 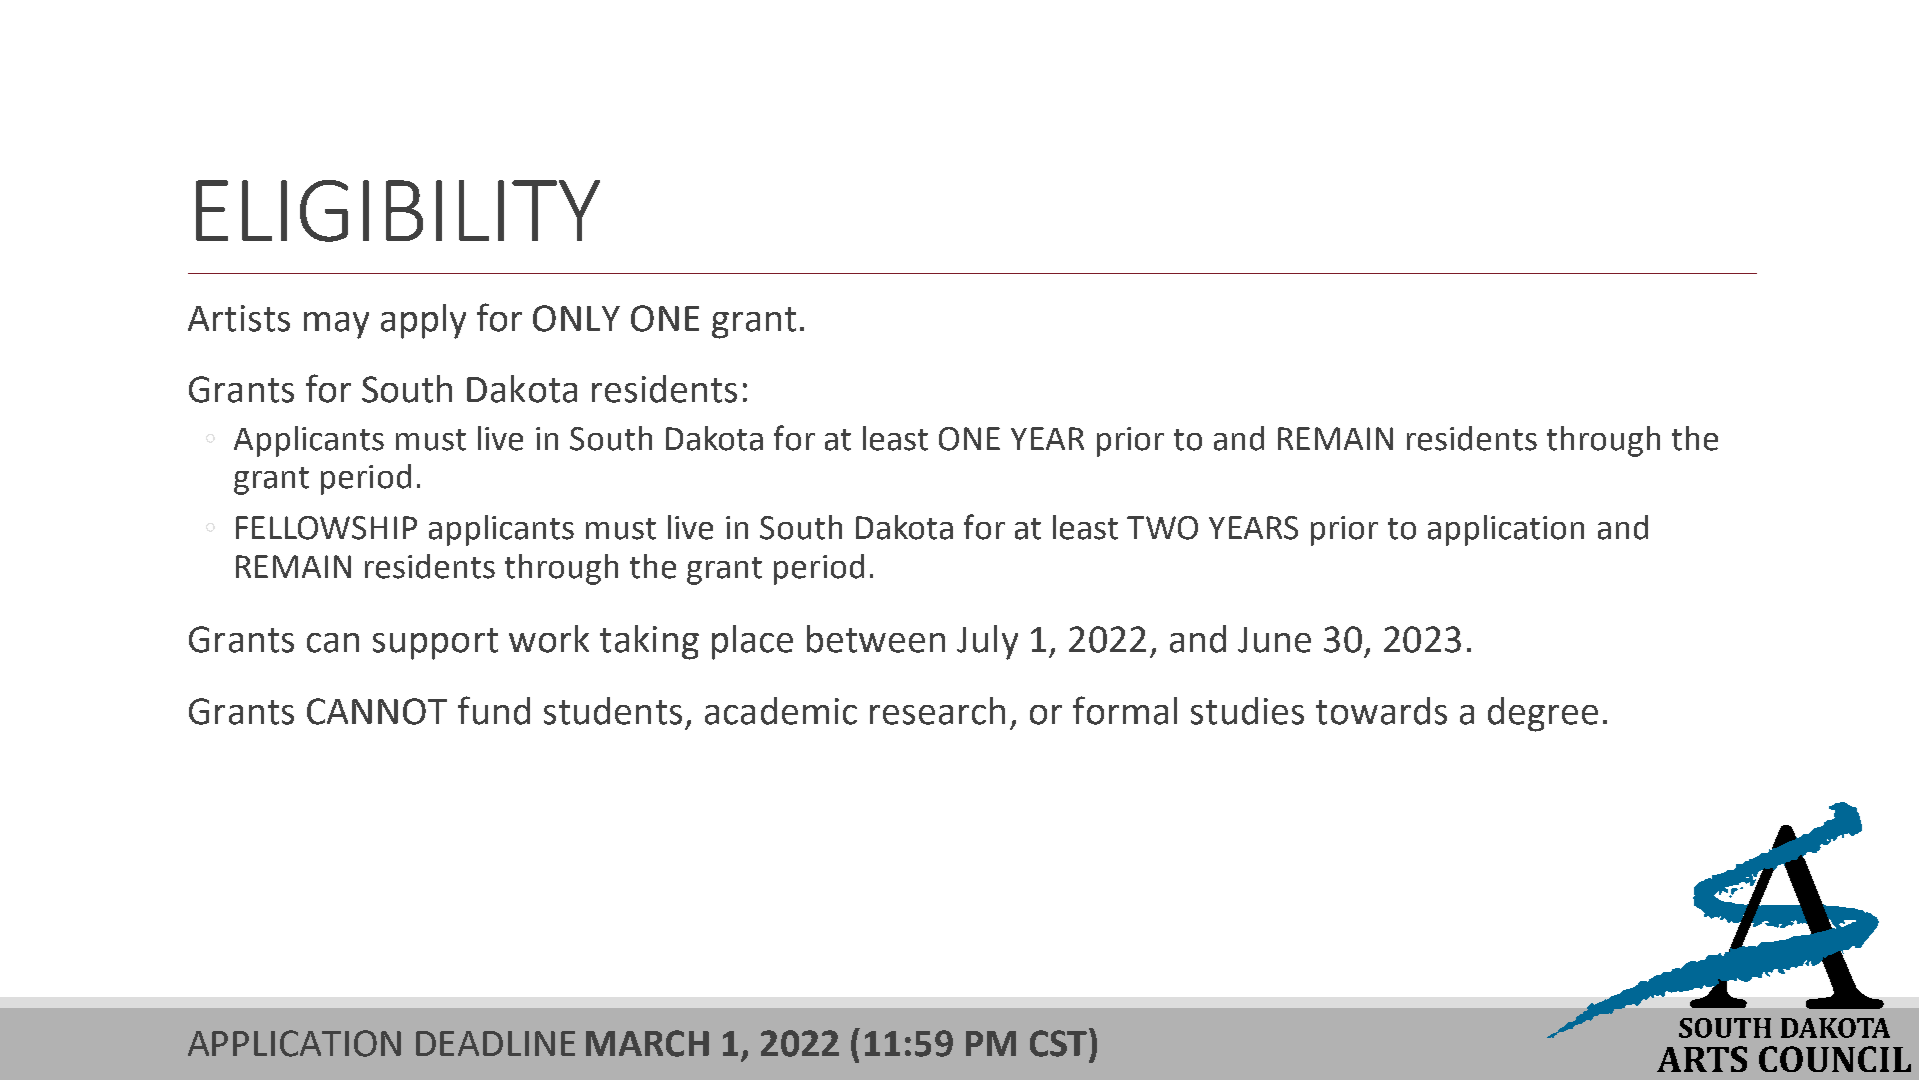 What do you see at coordinates (647, 1043) in the screenshot?
I see `MARCH` at bounding box center [647, 1043].
